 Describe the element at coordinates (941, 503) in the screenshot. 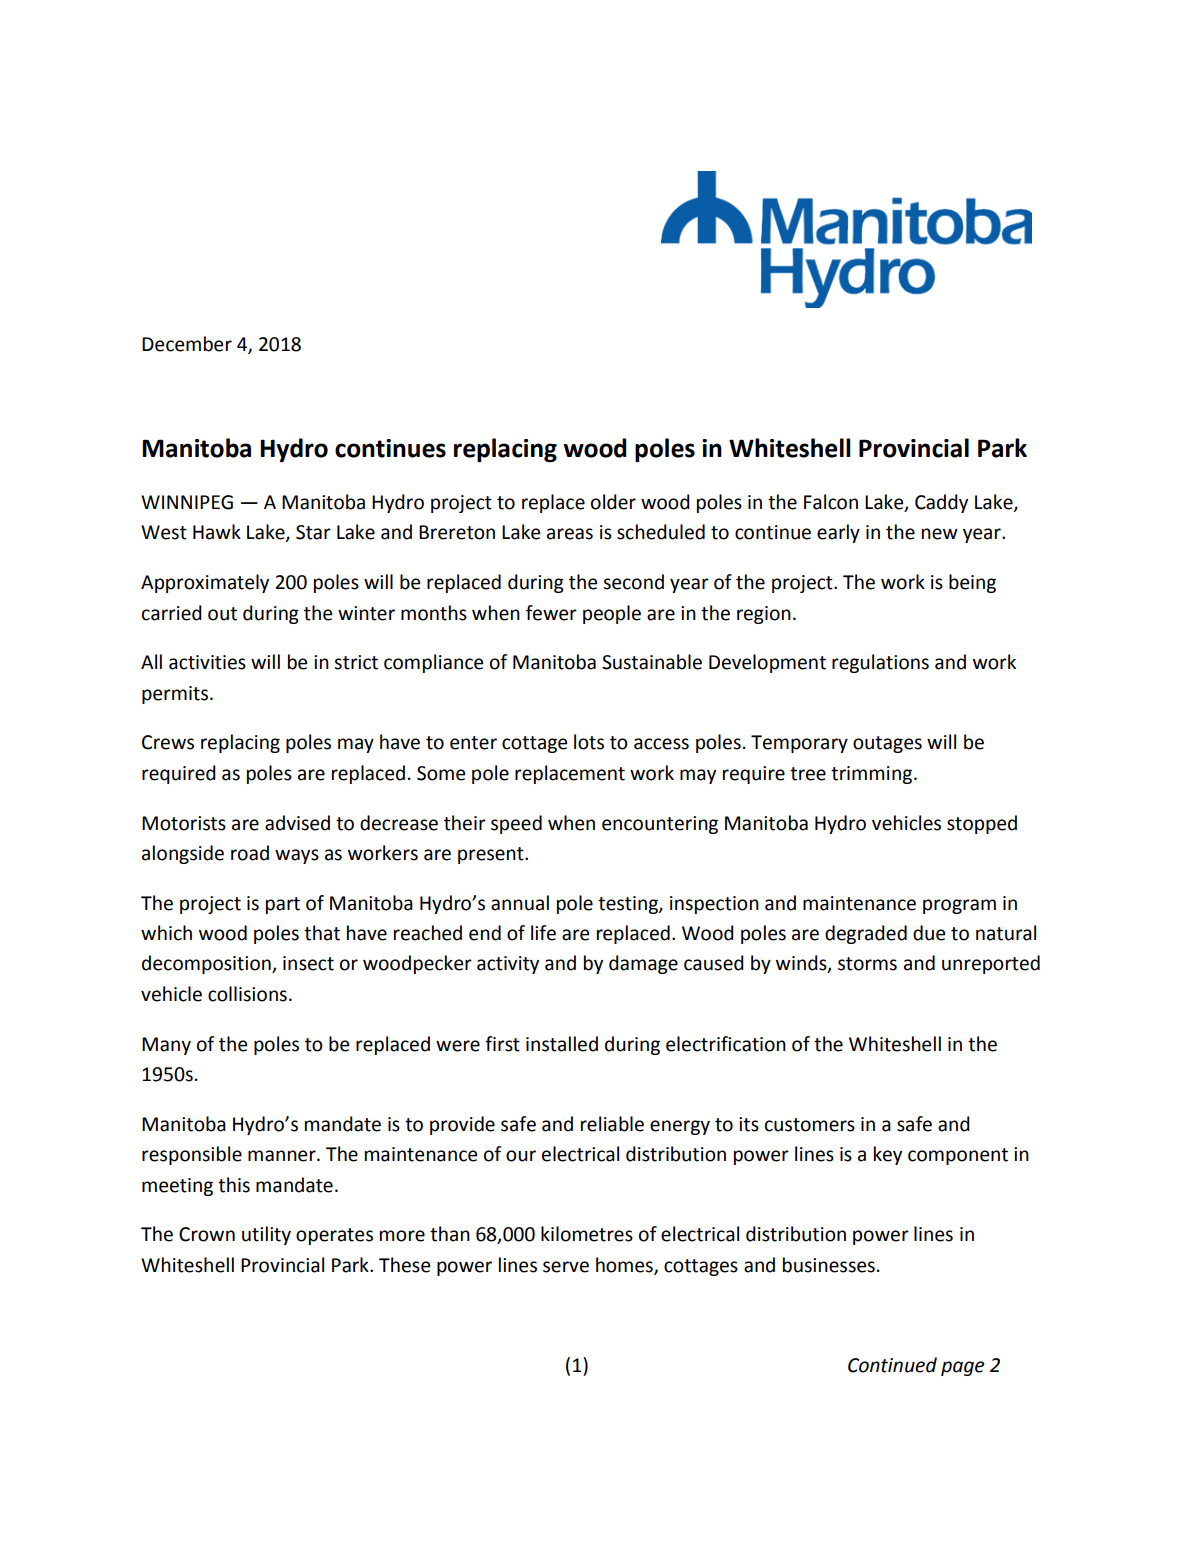

I see `Caddy` at that location.
